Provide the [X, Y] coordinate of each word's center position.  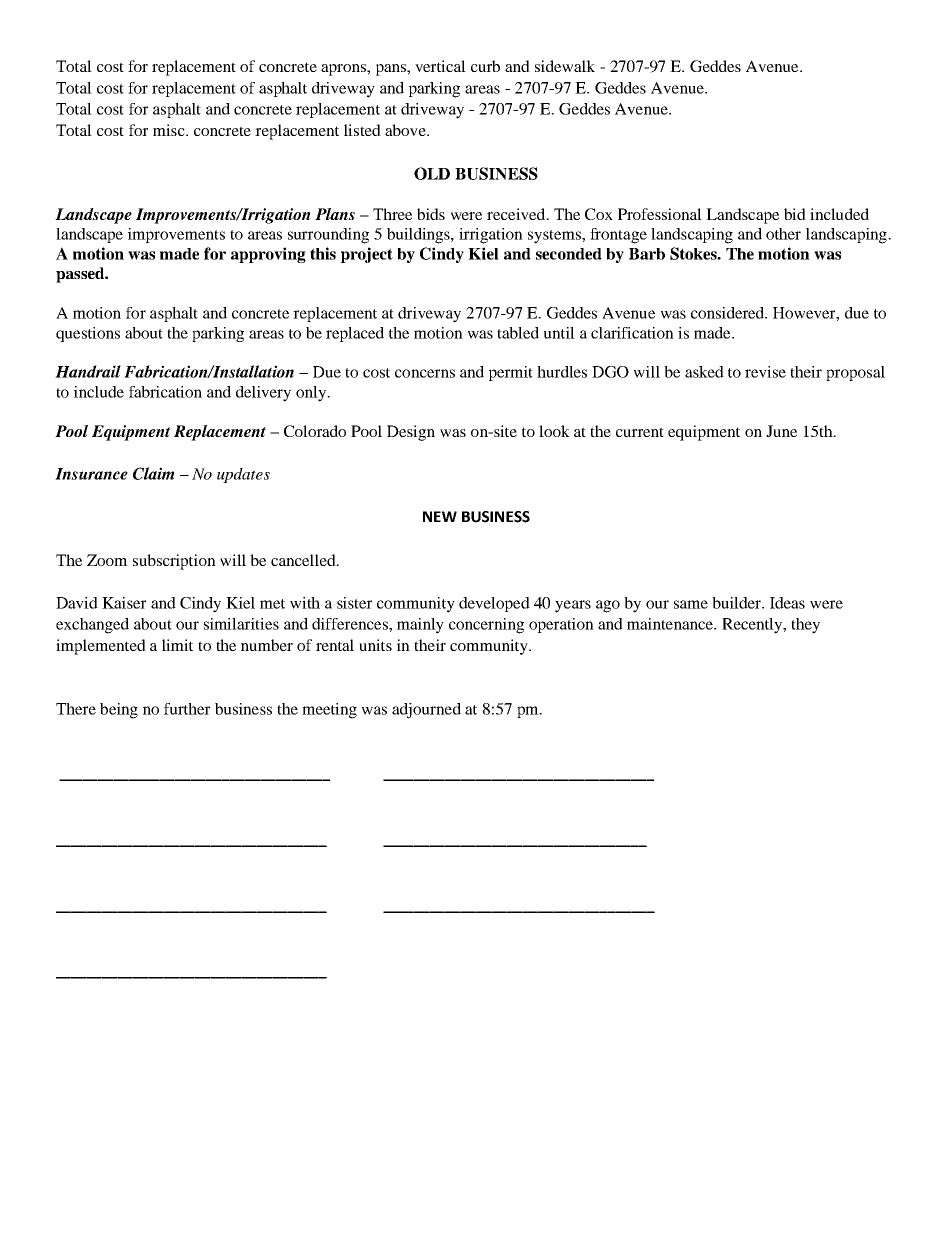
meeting [329, 711]
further [187, 709]
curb [485, 66]
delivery [263, 394]
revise [765, 372]
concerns [425, 373]
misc [170, 130]
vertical [440, 66]
